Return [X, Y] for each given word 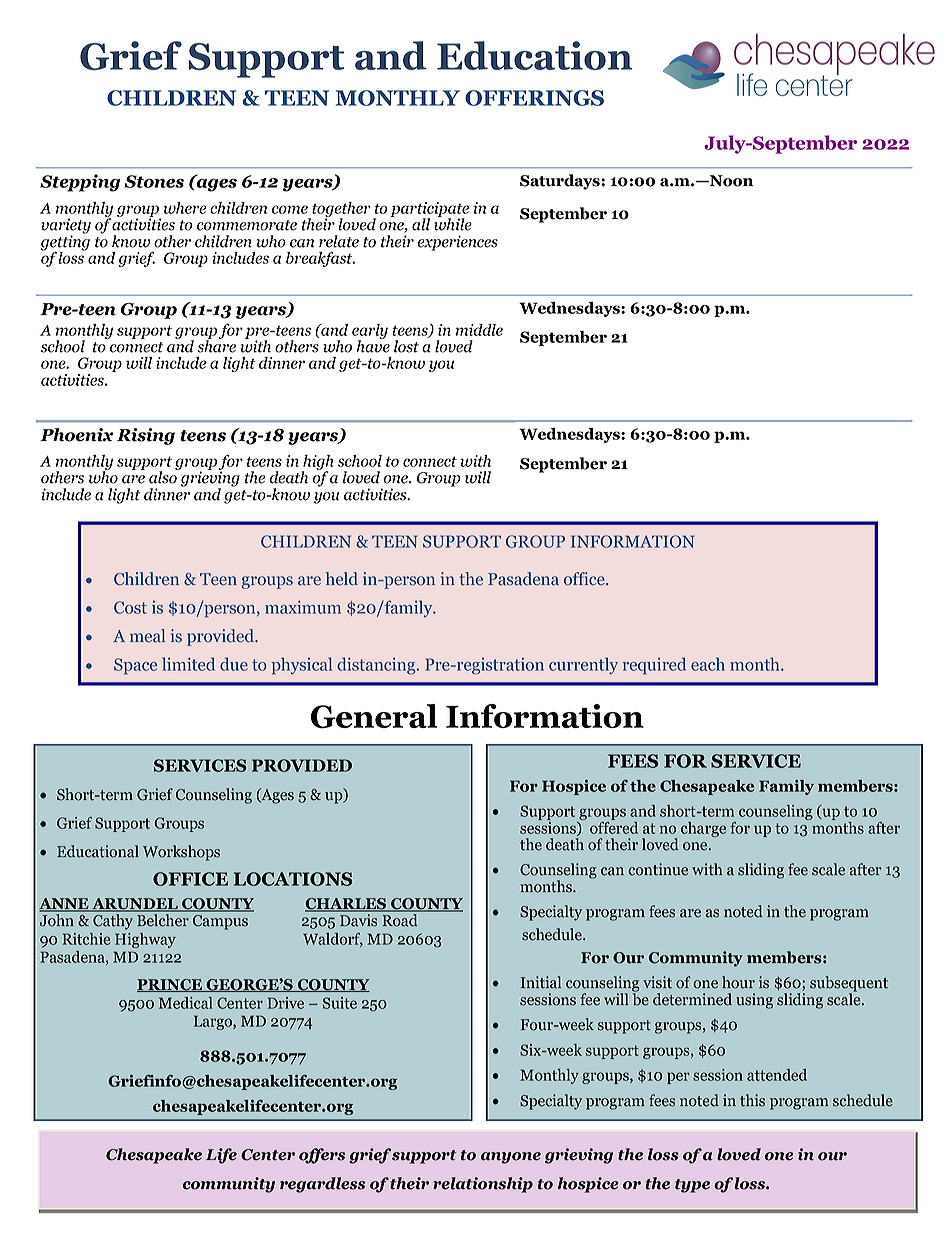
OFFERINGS [534, 98]
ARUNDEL [135, 905]
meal [147, 636]
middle [479, 330]
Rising [146, 436]
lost [406, 346]
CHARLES [346, 905]
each [708, 664]
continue [658, 869]
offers [322, 1156]
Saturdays [561, 182]
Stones [154, 181]
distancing [377, 666]
